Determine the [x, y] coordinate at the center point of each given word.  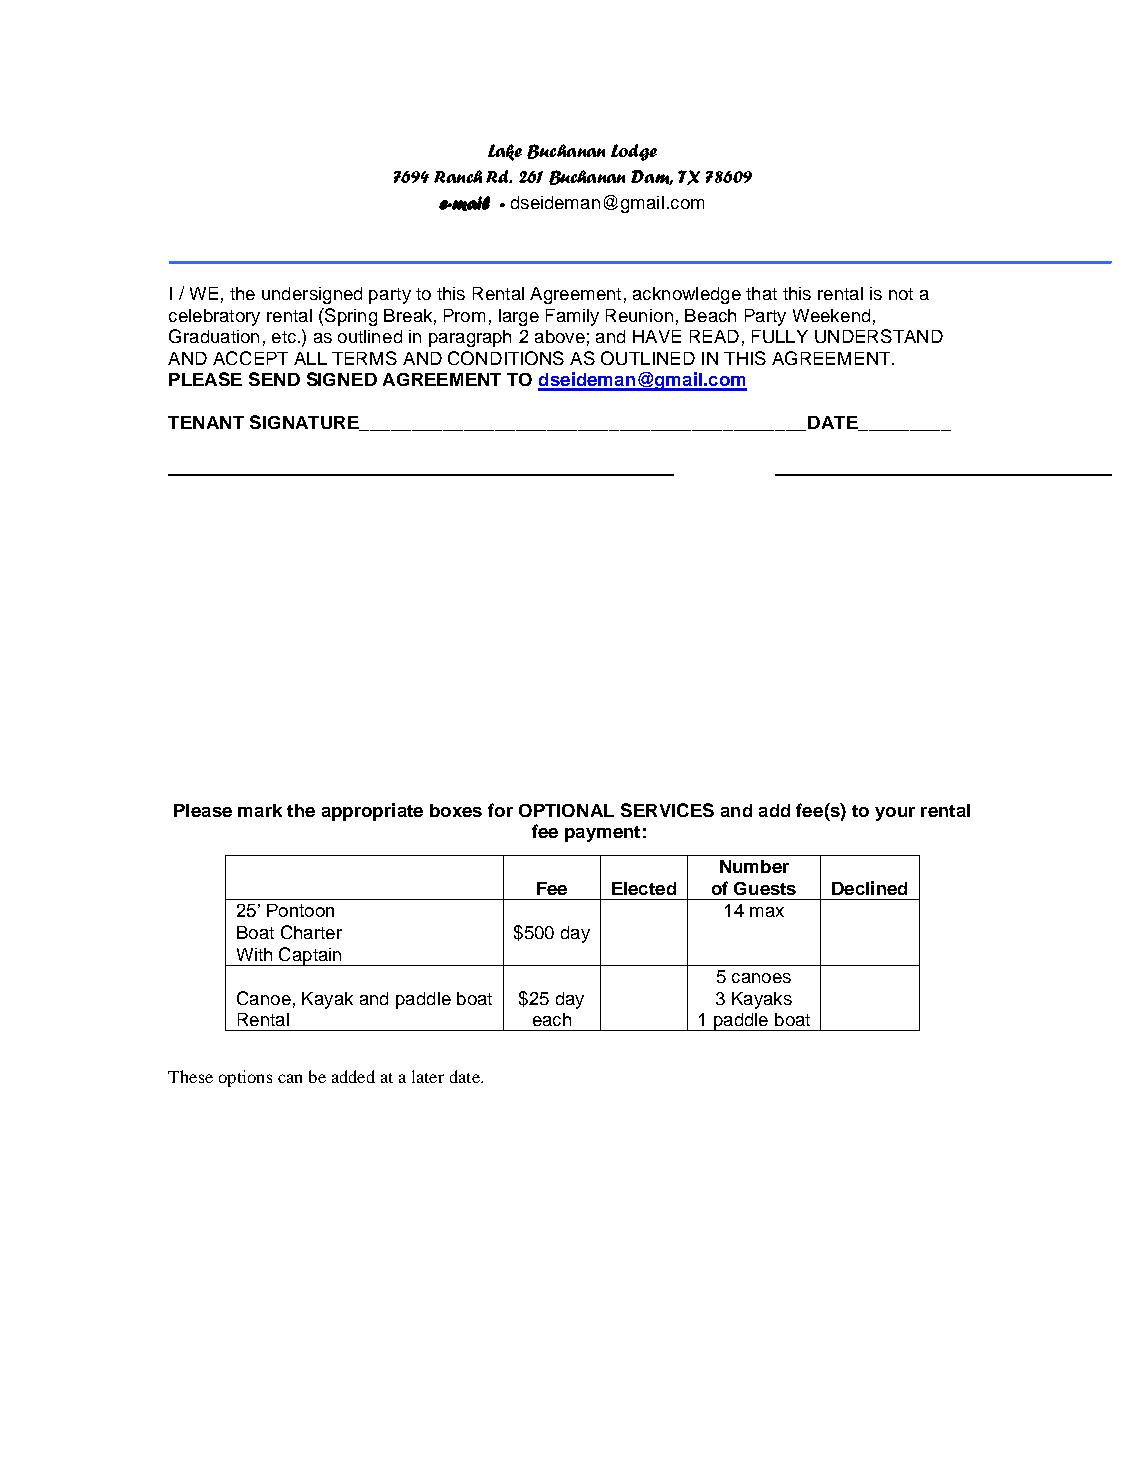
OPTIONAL [566, 810]
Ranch [458, 176]
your [895, 814]
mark [260, 810]
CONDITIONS [506, 358]
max [767, 912]
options [245, 1078]
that [761, 293]
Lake [505, 152]
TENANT [206, 422]
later [428, 1076]
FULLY [780, 336]
